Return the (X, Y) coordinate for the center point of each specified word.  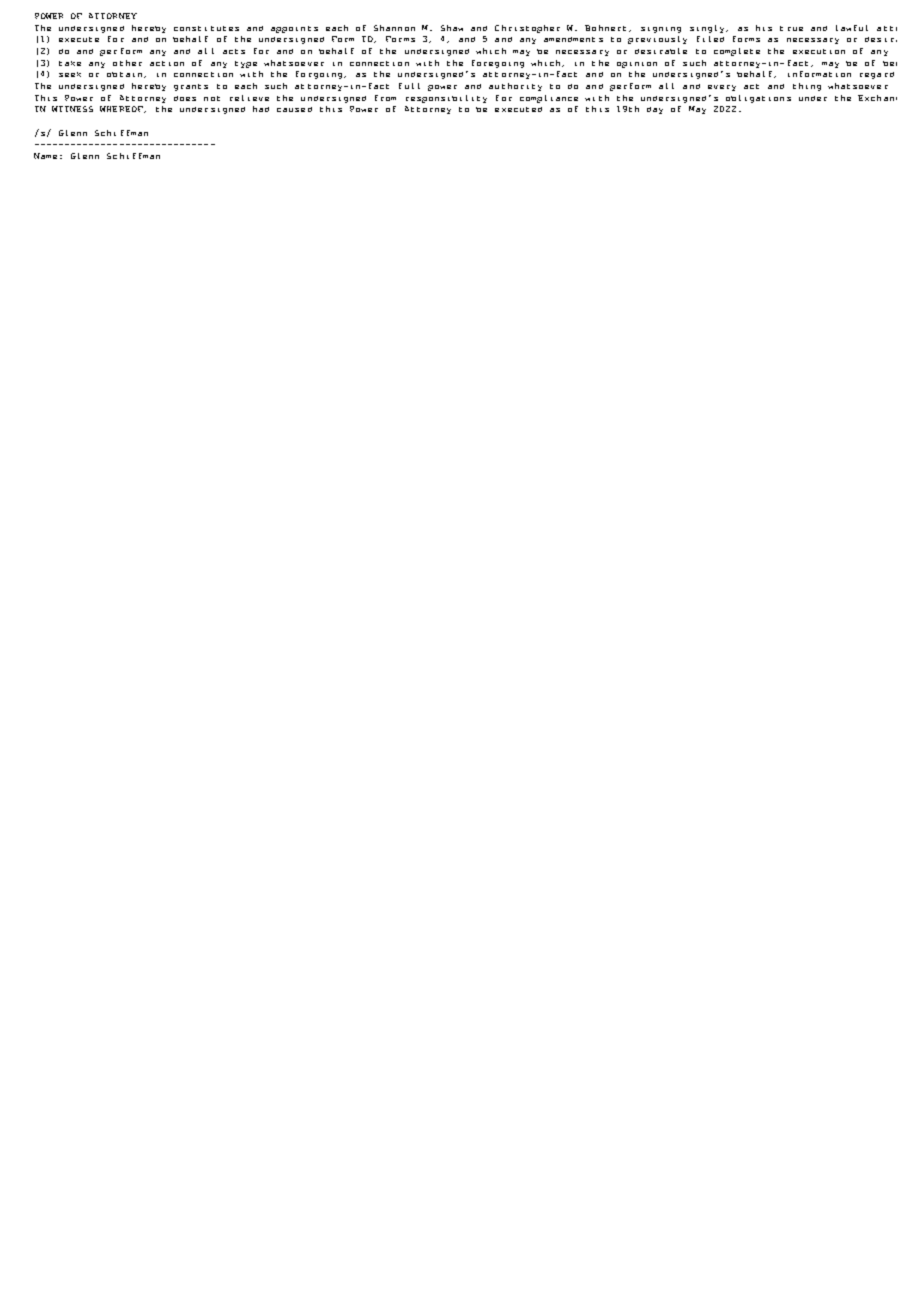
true (791, 28)
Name (45, 156)
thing (807, 87)
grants (191, 87)
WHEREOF (122, 109)
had (261, 109)
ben (890, 63)
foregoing (498, 64)
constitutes (206, 28)
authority (515, 87)
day (655, 110)
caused (294, 109)
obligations (758, 99)
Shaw (452, 28)
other (127, 63)
